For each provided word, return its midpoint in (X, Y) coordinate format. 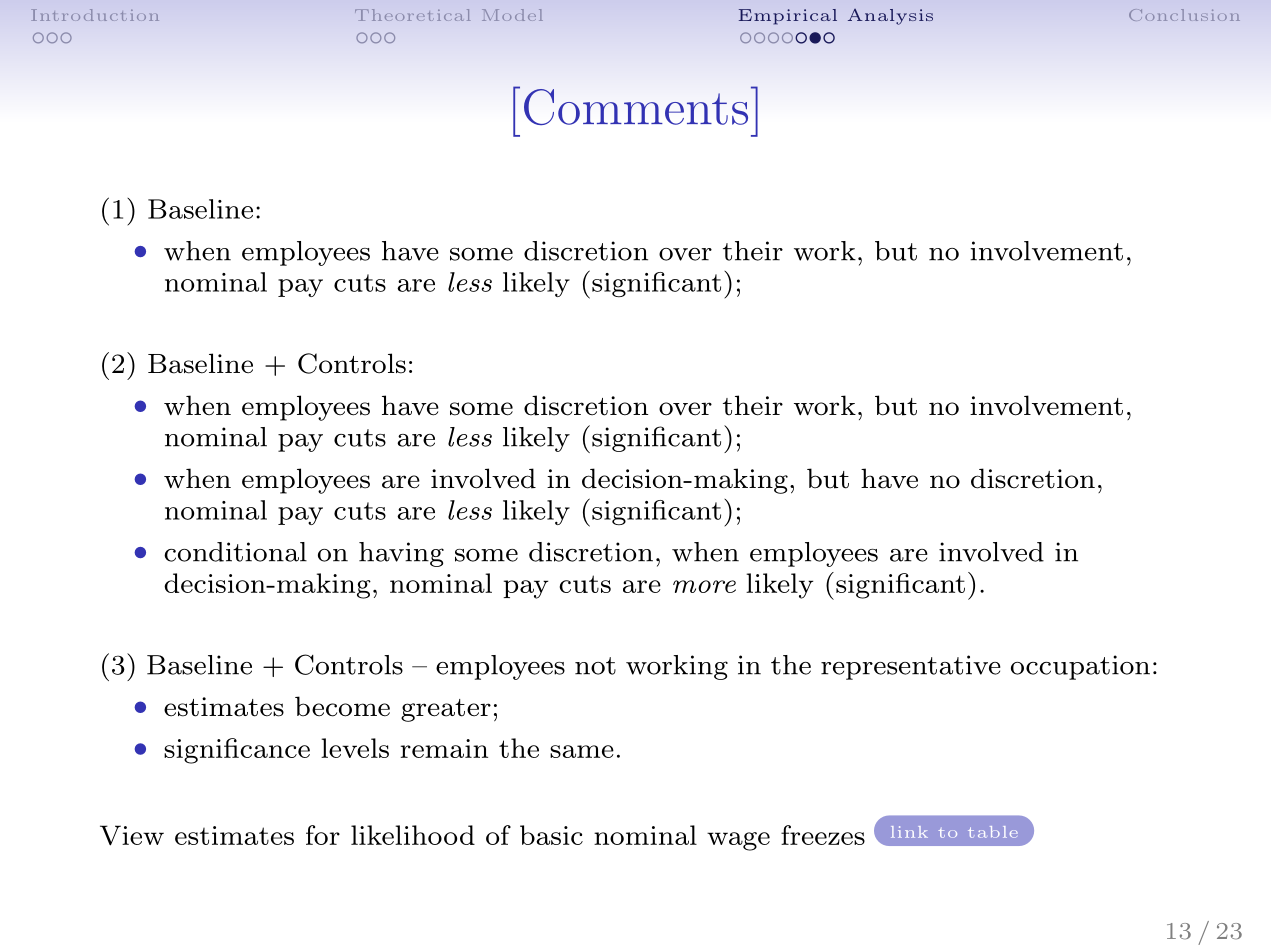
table (993, 832)
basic (551, 835)
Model (512, 15)
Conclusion (1184, 15)
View (132, 835)
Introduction (95, 15)
